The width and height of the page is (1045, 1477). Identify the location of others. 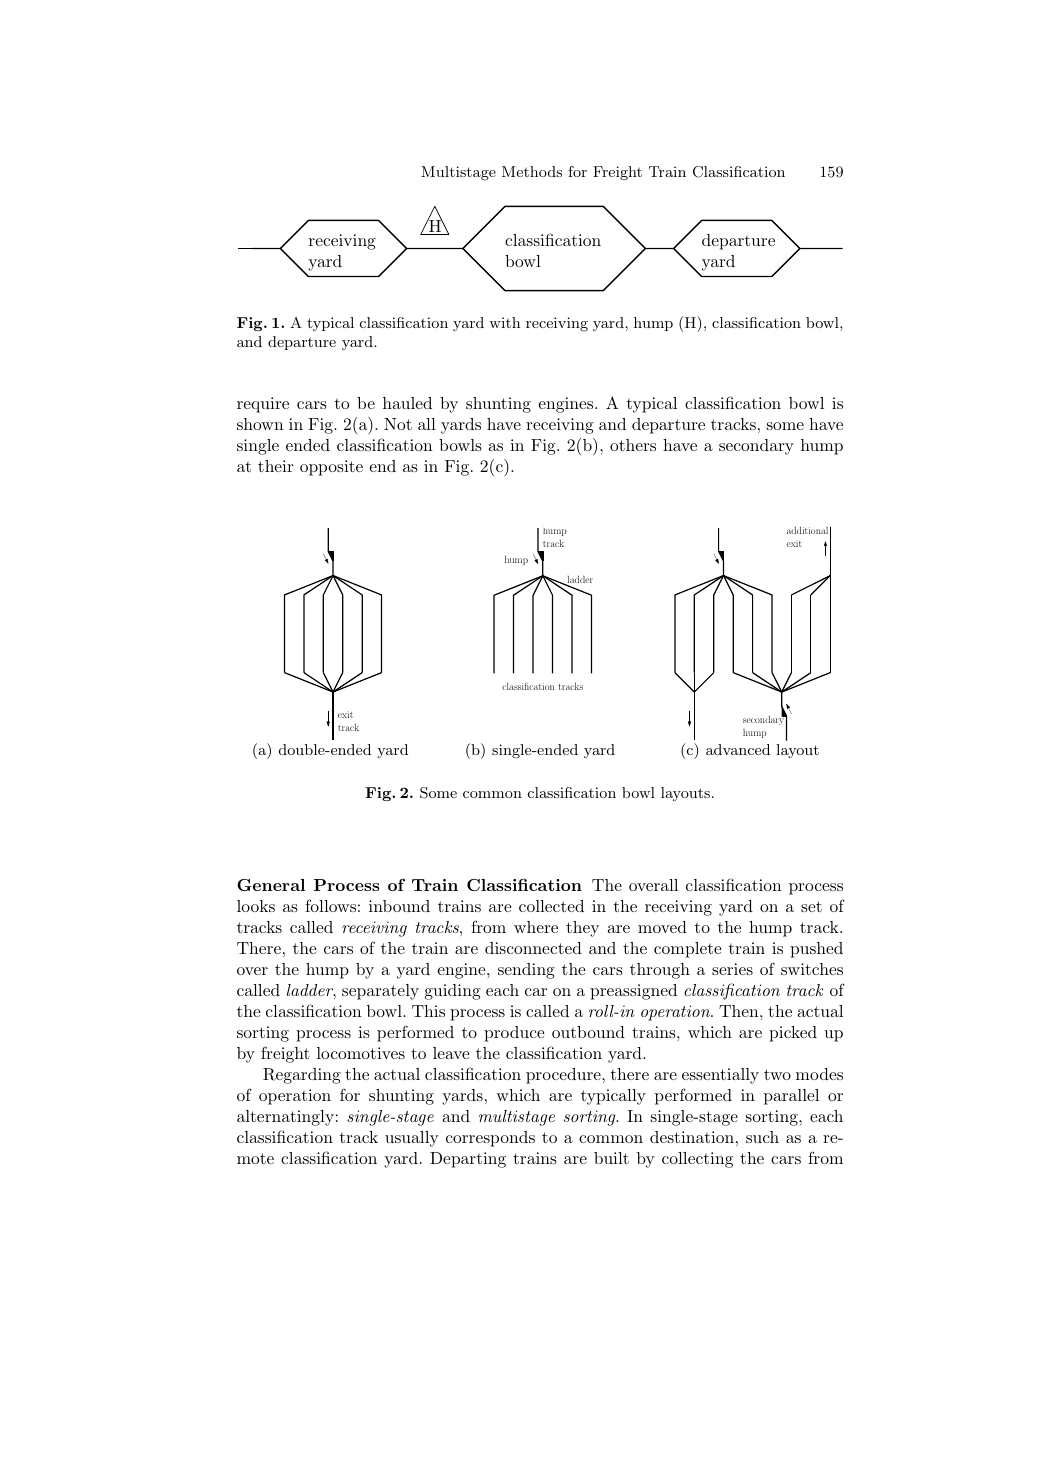
(633, 445).
